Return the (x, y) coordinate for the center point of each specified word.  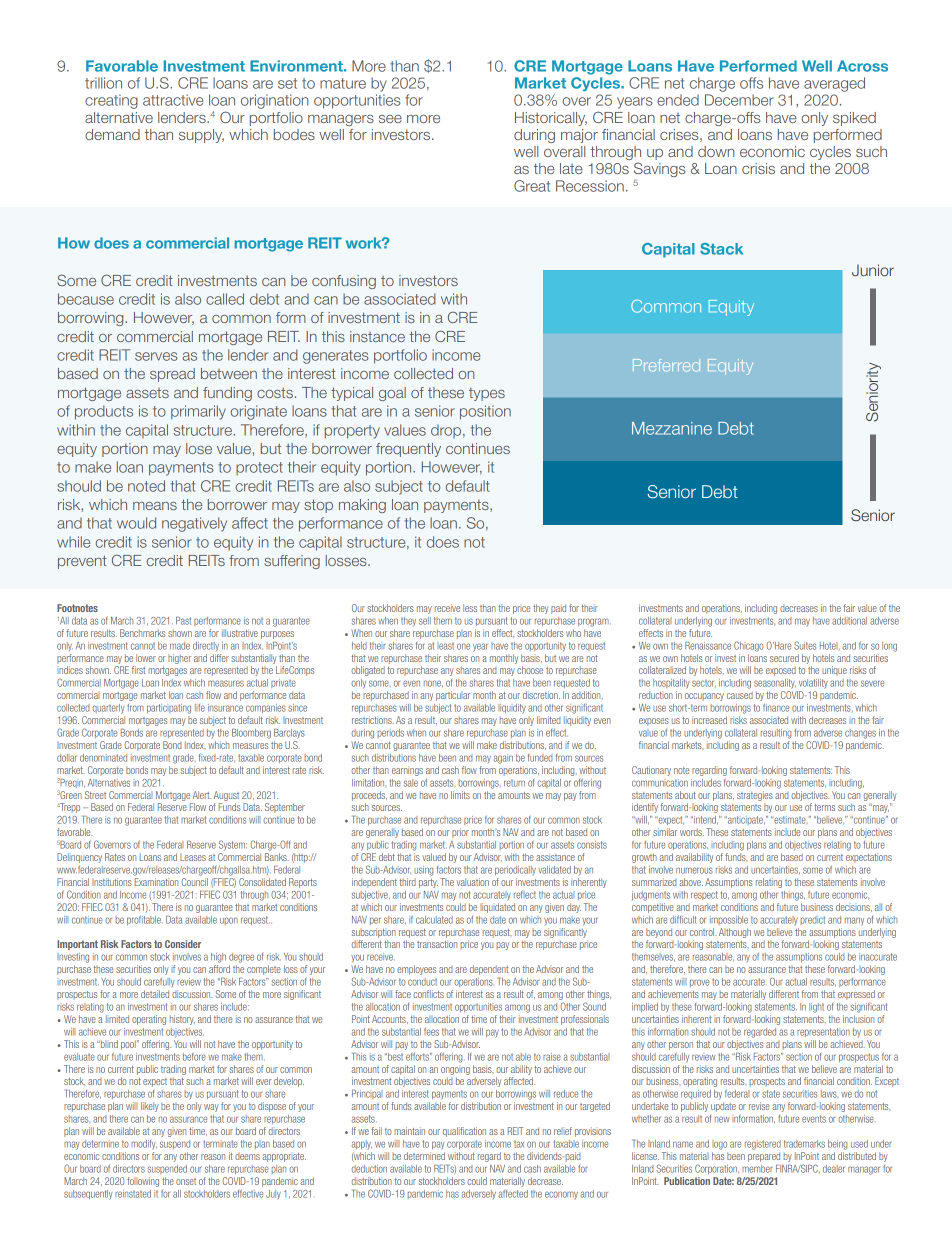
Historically (551, 119)
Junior (873, 270)
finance (776, 708)
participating (169, 709)
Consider (183, 944)
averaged (834, 84)
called (225, 299)
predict (813, 920)
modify (144, 1145)
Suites (805, 645)
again (503, 759)
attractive (173, 100)
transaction (437, 944)
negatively (194, 524)
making (362, 506)
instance (377, 336)
